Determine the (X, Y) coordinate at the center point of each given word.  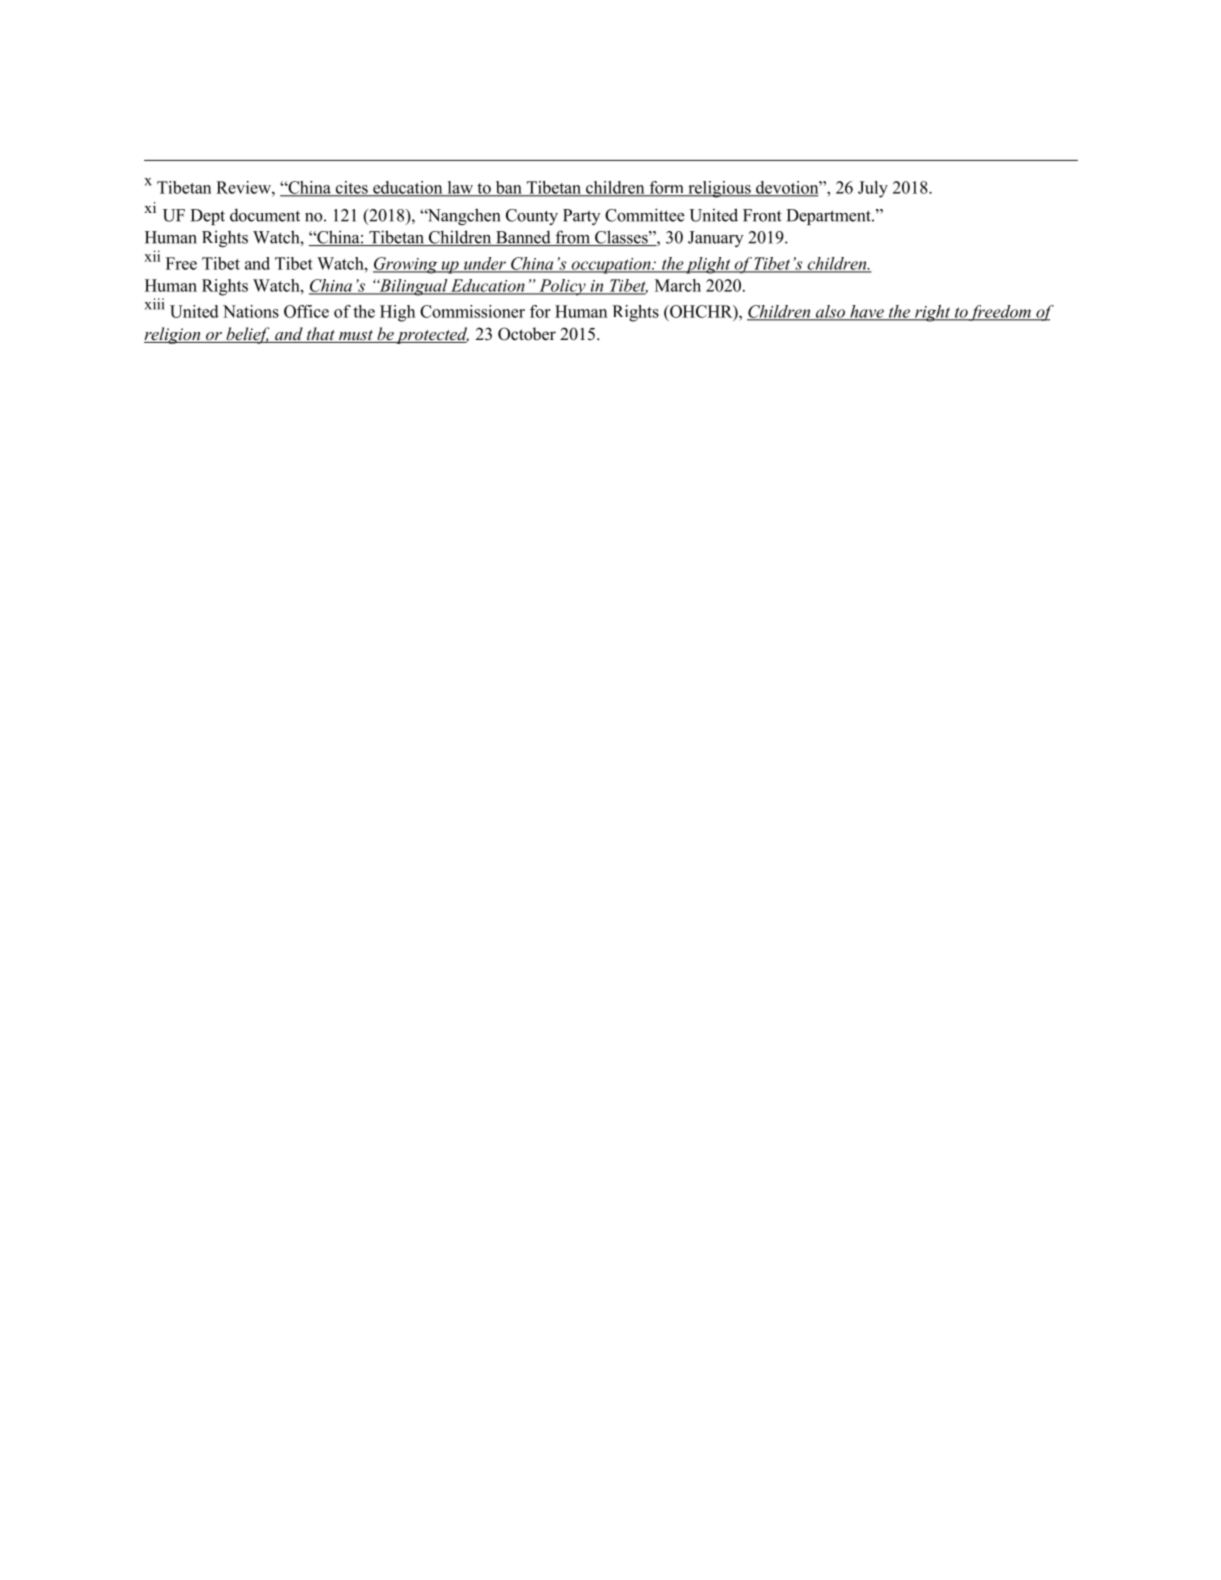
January (716, 239)
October (527, 334)
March (678, 285)
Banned (523, 238)
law (460, 188)
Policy (562, 287)
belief (248, 335)
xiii (154, 304)
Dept (207, 217)
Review (244, 187)
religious (719, 189)
